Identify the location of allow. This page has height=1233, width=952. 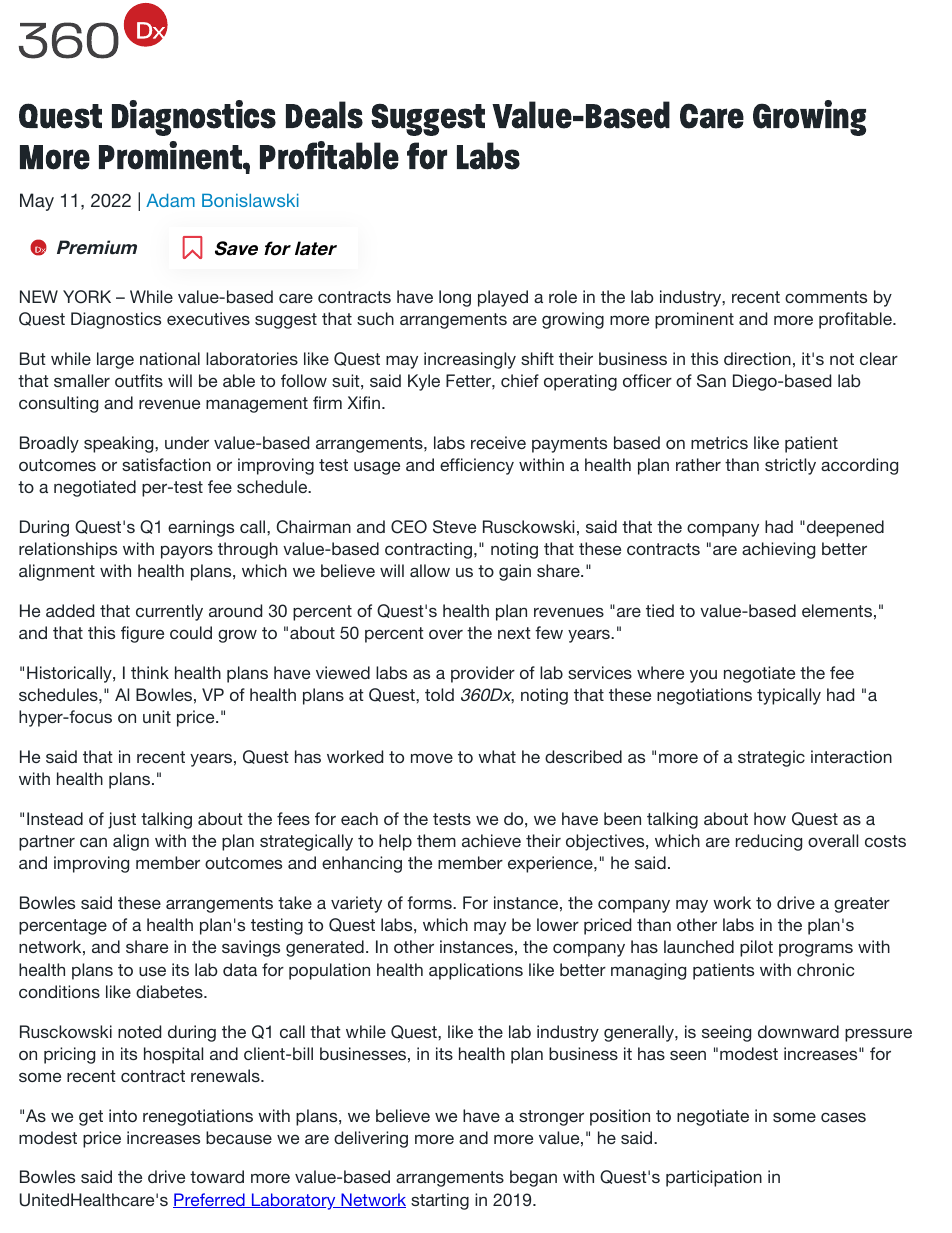
(430, 570).
